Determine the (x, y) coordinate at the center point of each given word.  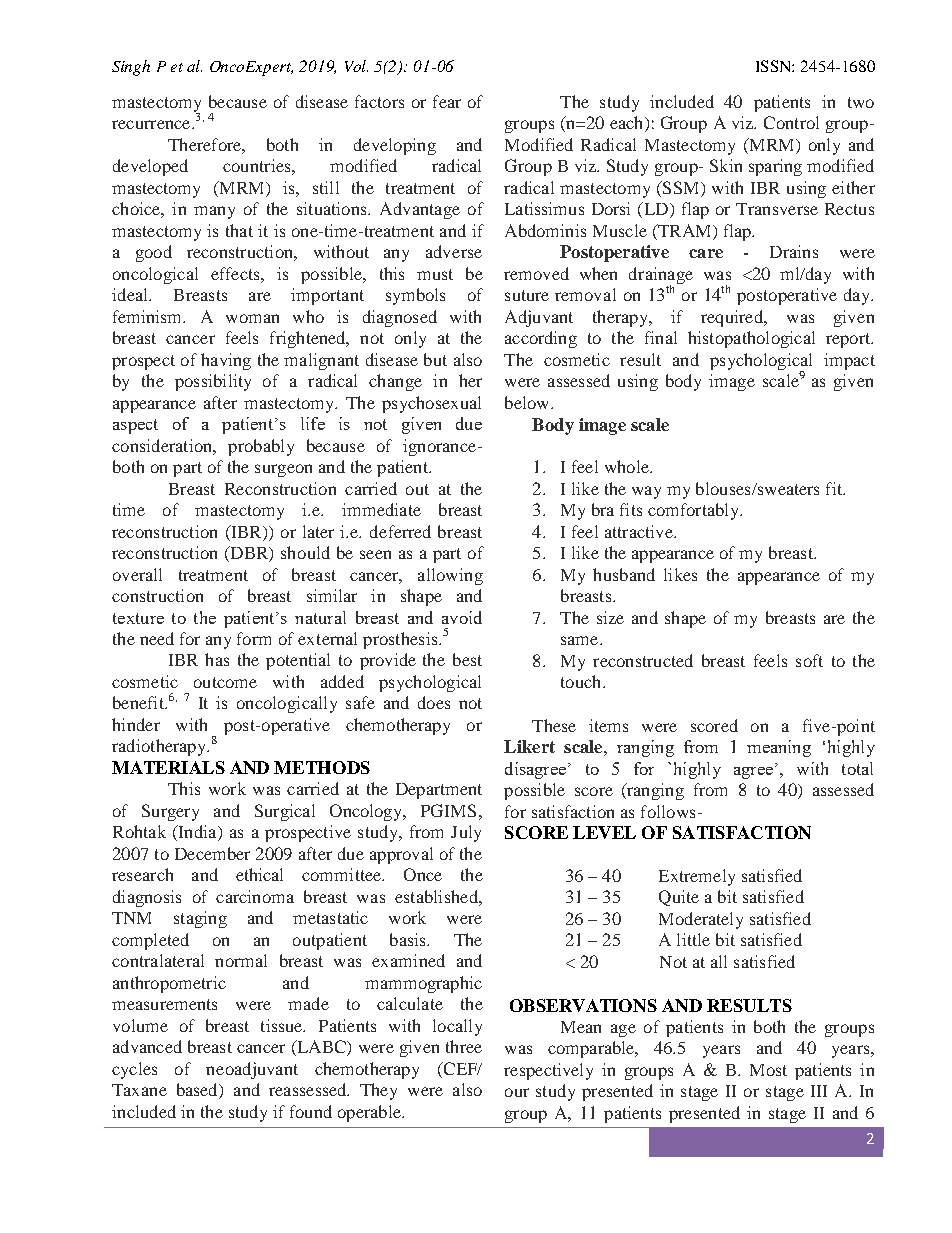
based (198, 1091)
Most (768, 1070)
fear (447, 101)
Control (791, 122)
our (517, 1092)
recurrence (152, 124)
